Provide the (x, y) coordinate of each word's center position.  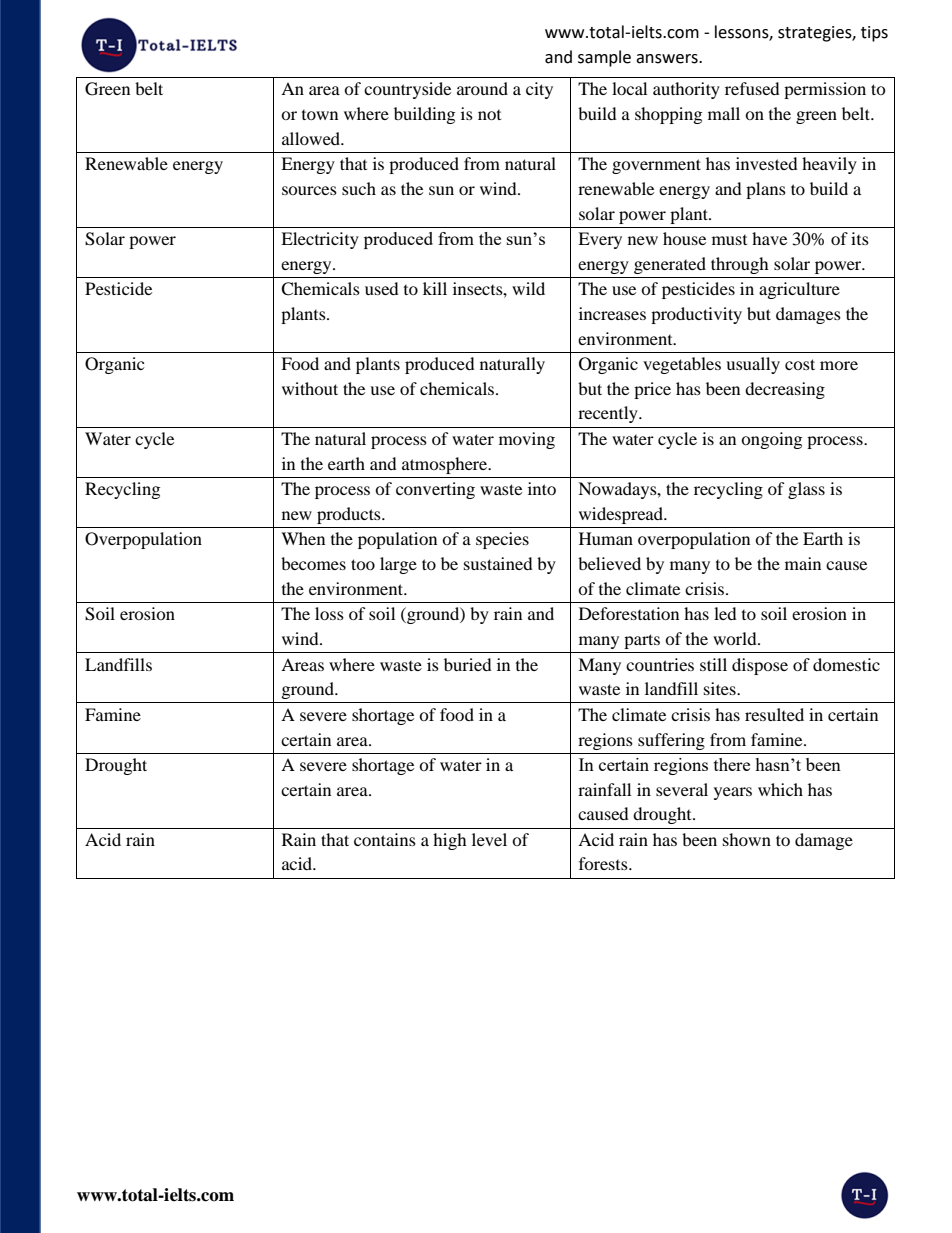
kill (435, 288)
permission (825, 90)
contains (385, 839)
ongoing (771, 440)
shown (747, 839)
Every (600, 240)
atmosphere (446, 465)
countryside (407, 90)
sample (604, 58)
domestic (846, 664)
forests (604, 863)
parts (642, 641)
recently (609, 414)
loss (329, 613)
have (769, 238)
